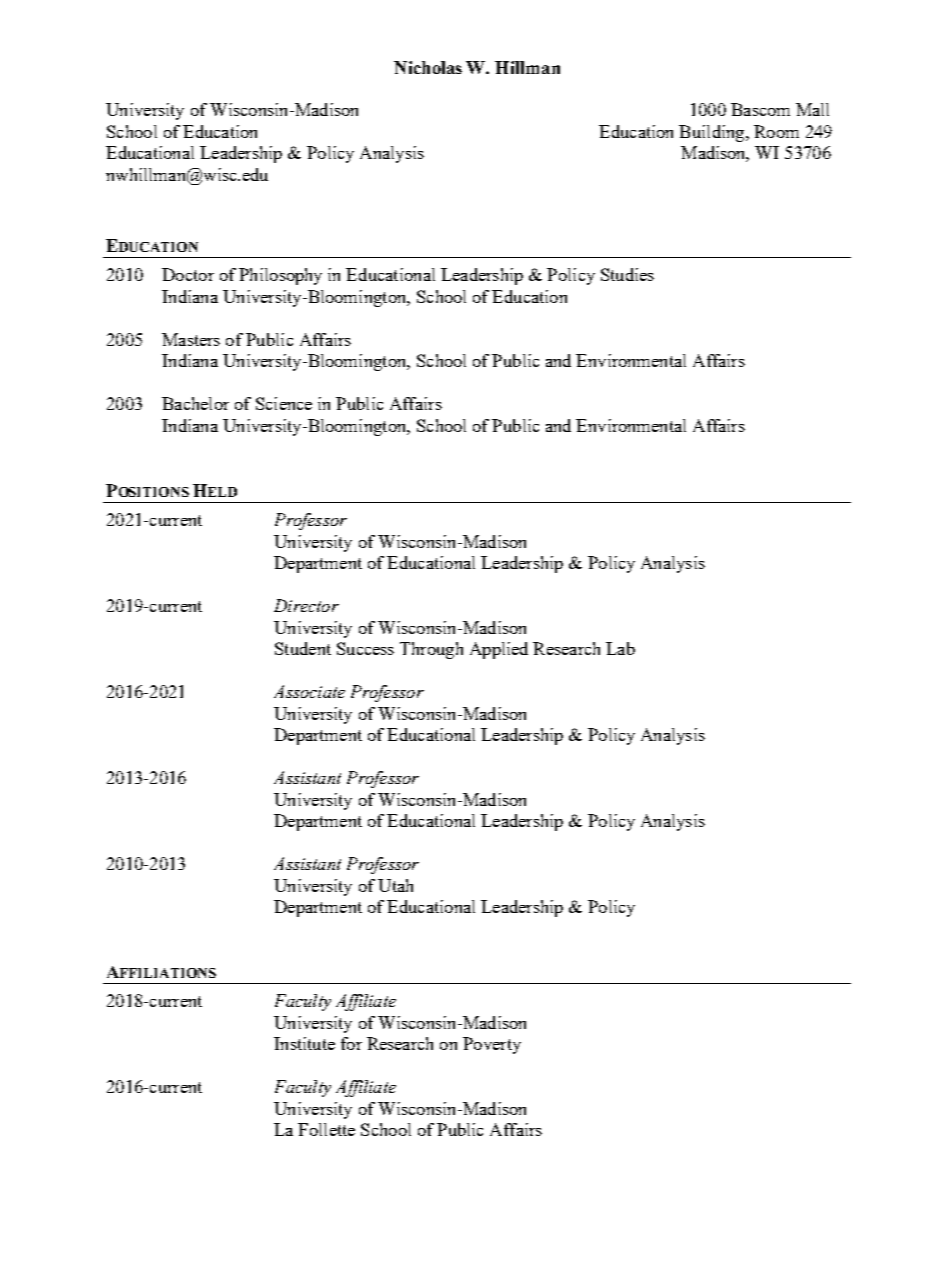  Describe the element at coordinates (760, 109) in the screenshot. I see `Bascom` at that location.
